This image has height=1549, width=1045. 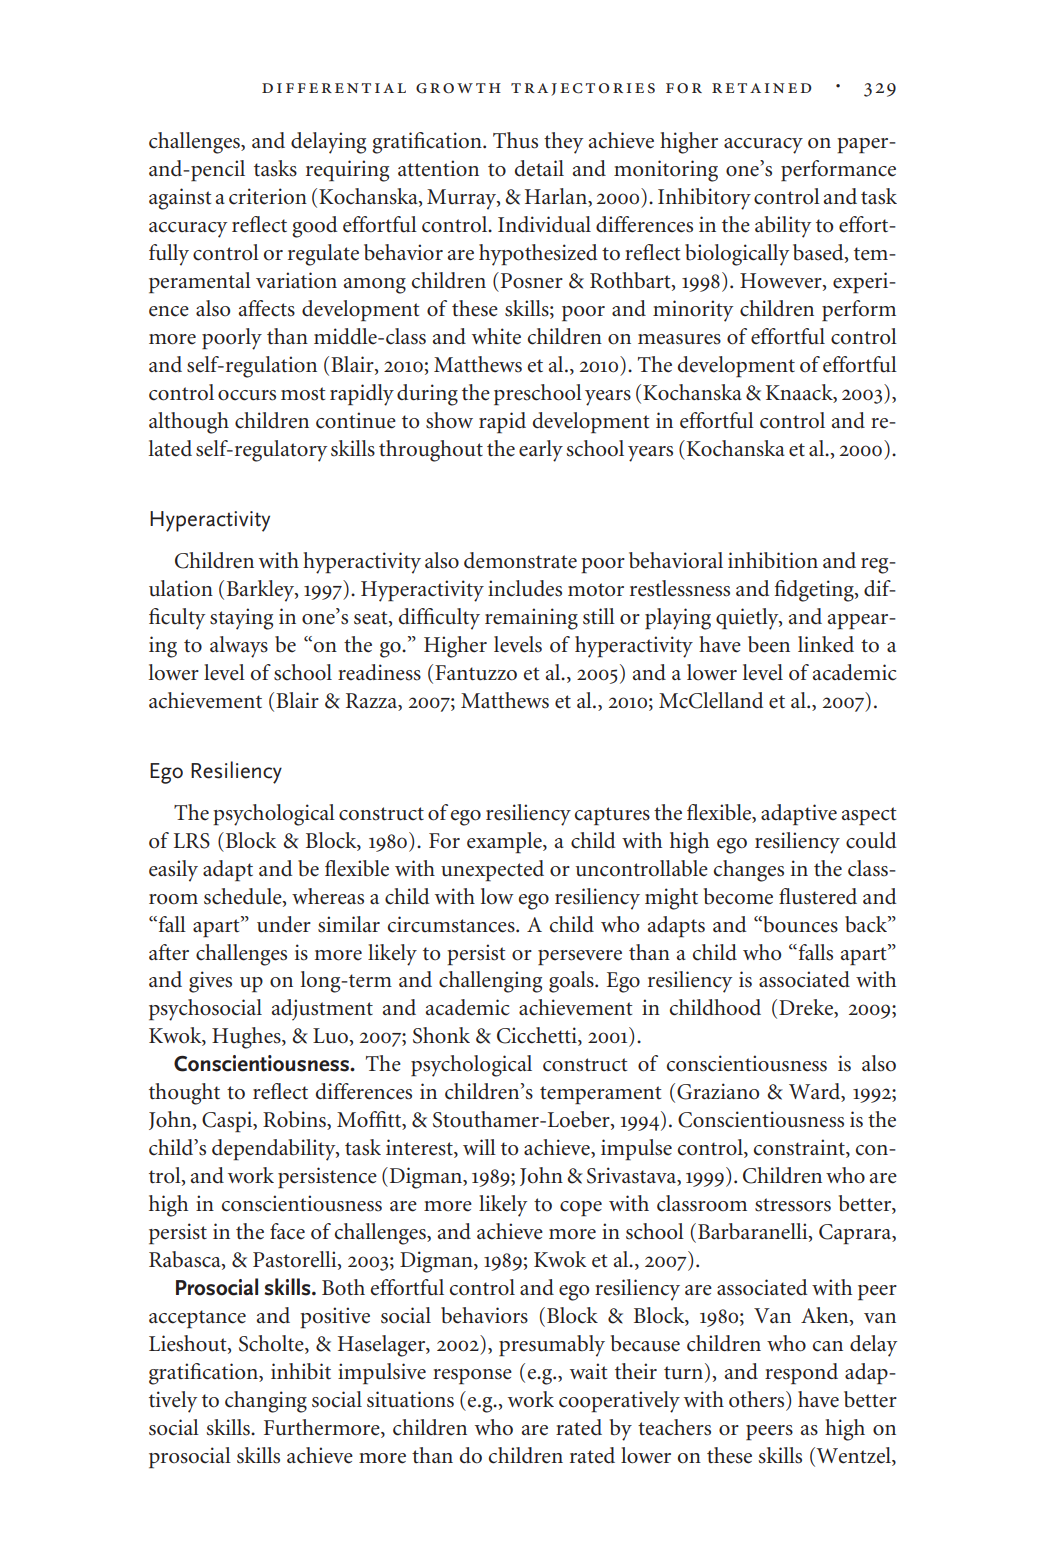 I want to click on early, so click(x=541, y=451).
